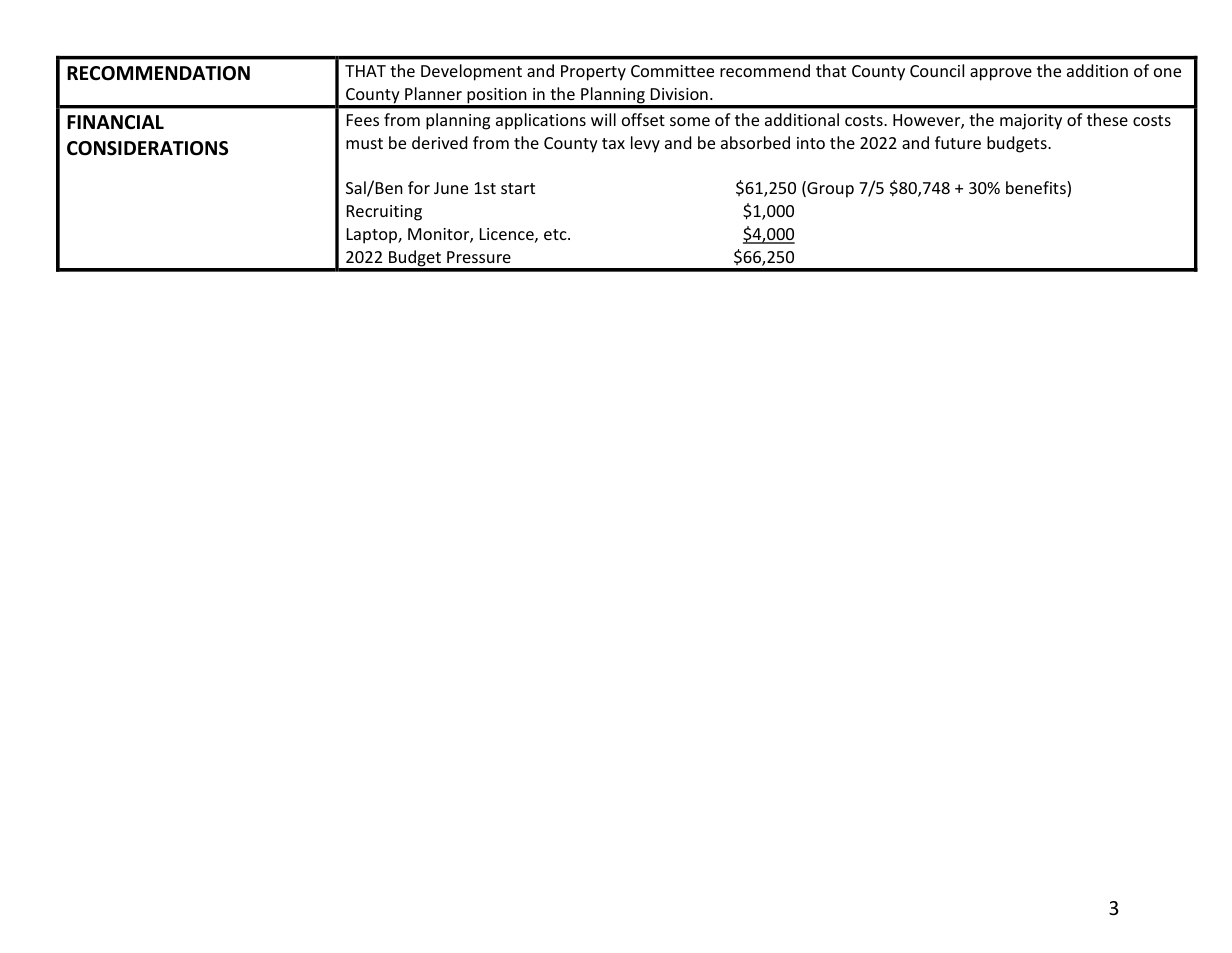  I want to click on benefits, so click(1037, 189).
